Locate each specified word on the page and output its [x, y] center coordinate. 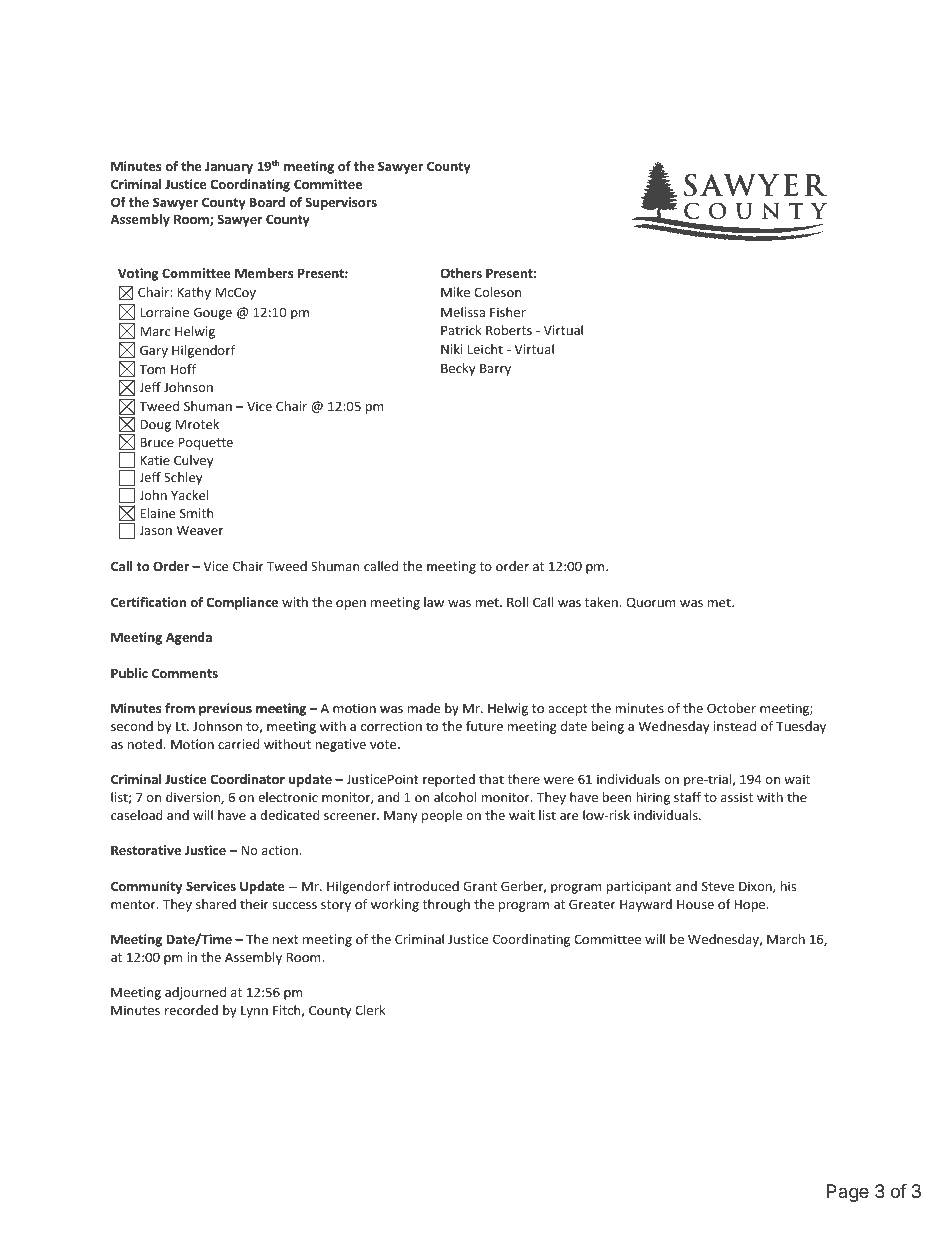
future [484, 726]
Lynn [254, 1012]
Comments [185, 673]
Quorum [651, 602]
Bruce [157, 442]
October [731, 708]
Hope [751, 905]
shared [216, 904]
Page [848, 1193]
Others [461, 273]
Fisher [508, 312]
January [229, 167]
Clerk [370, 1010]
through [446, 905]
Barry [495, 369]
